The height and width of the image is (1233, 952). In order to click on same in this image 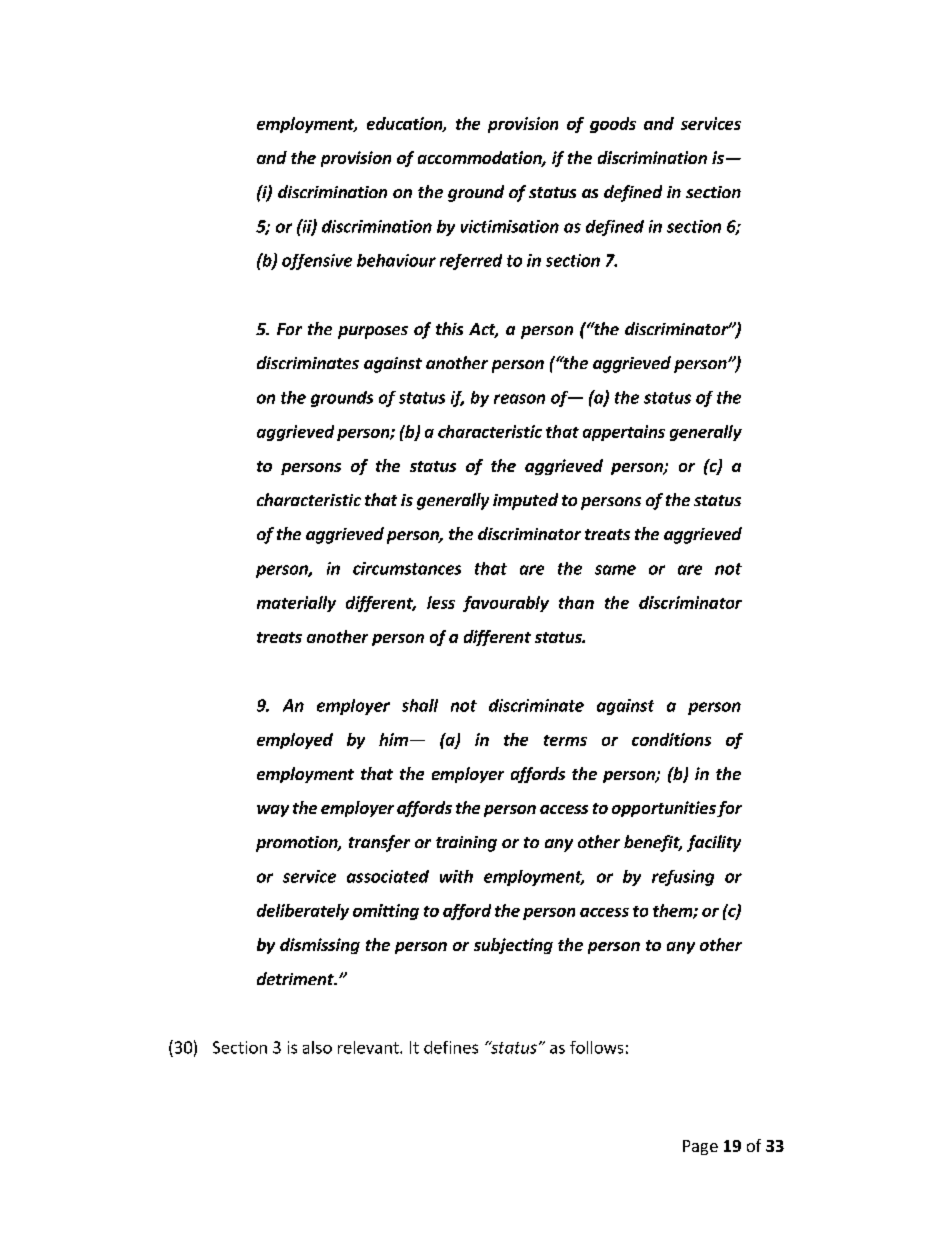, I will do `click(615, 570)`.
